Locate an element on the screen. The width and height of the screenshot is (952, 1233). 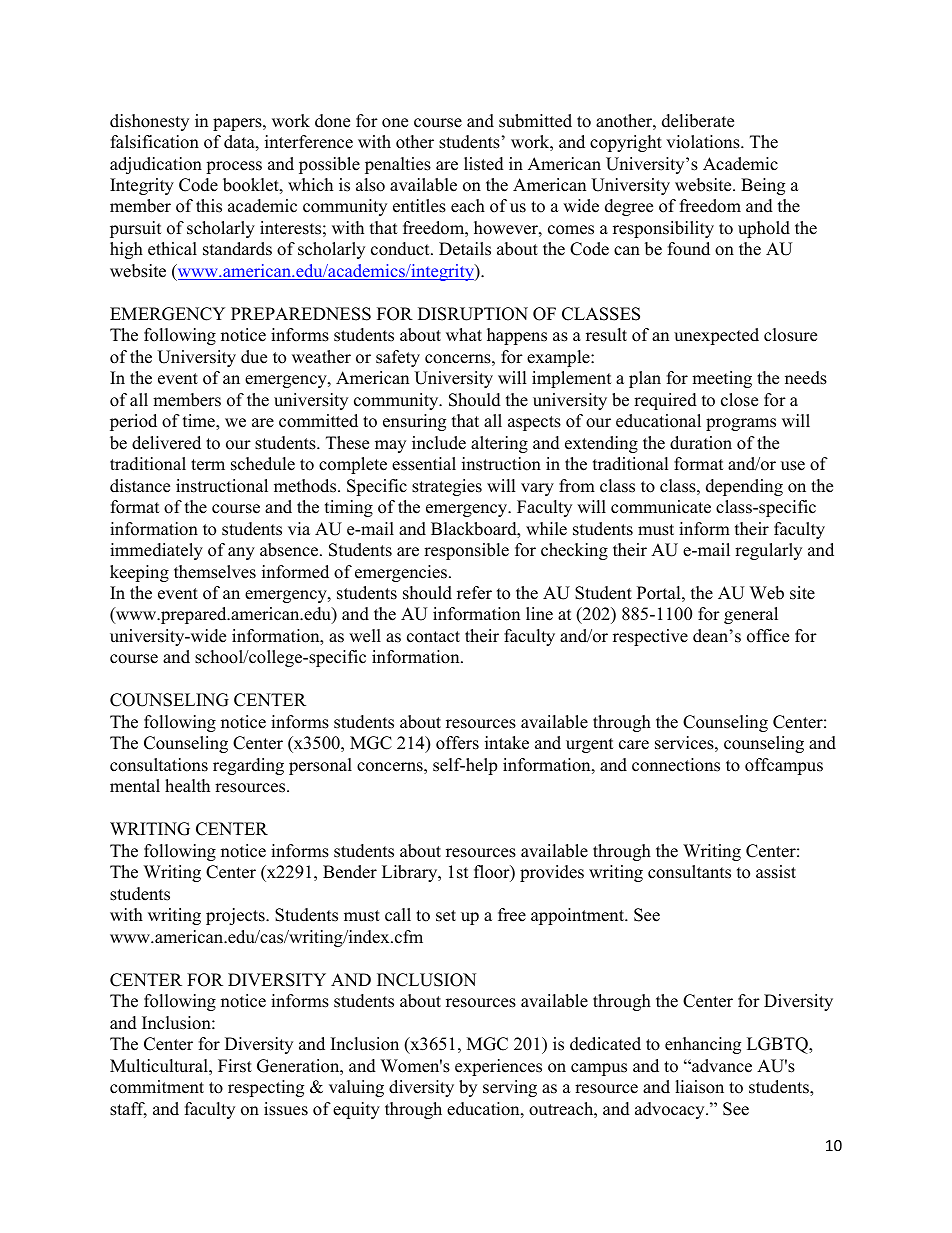
experiences is located at coordinates (498, 1067).
